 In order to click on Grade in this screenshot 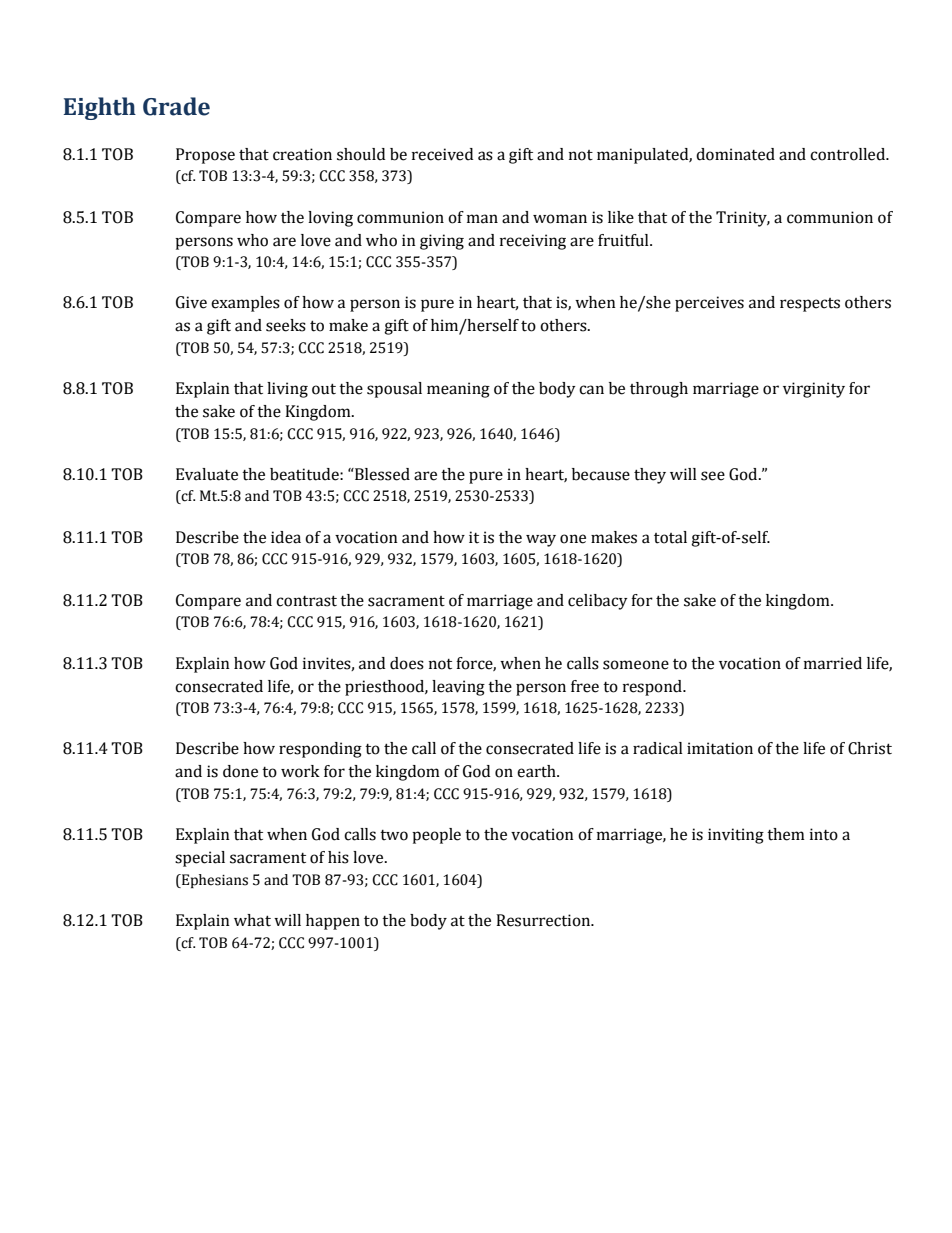, I will do `click(176, 106)`.
